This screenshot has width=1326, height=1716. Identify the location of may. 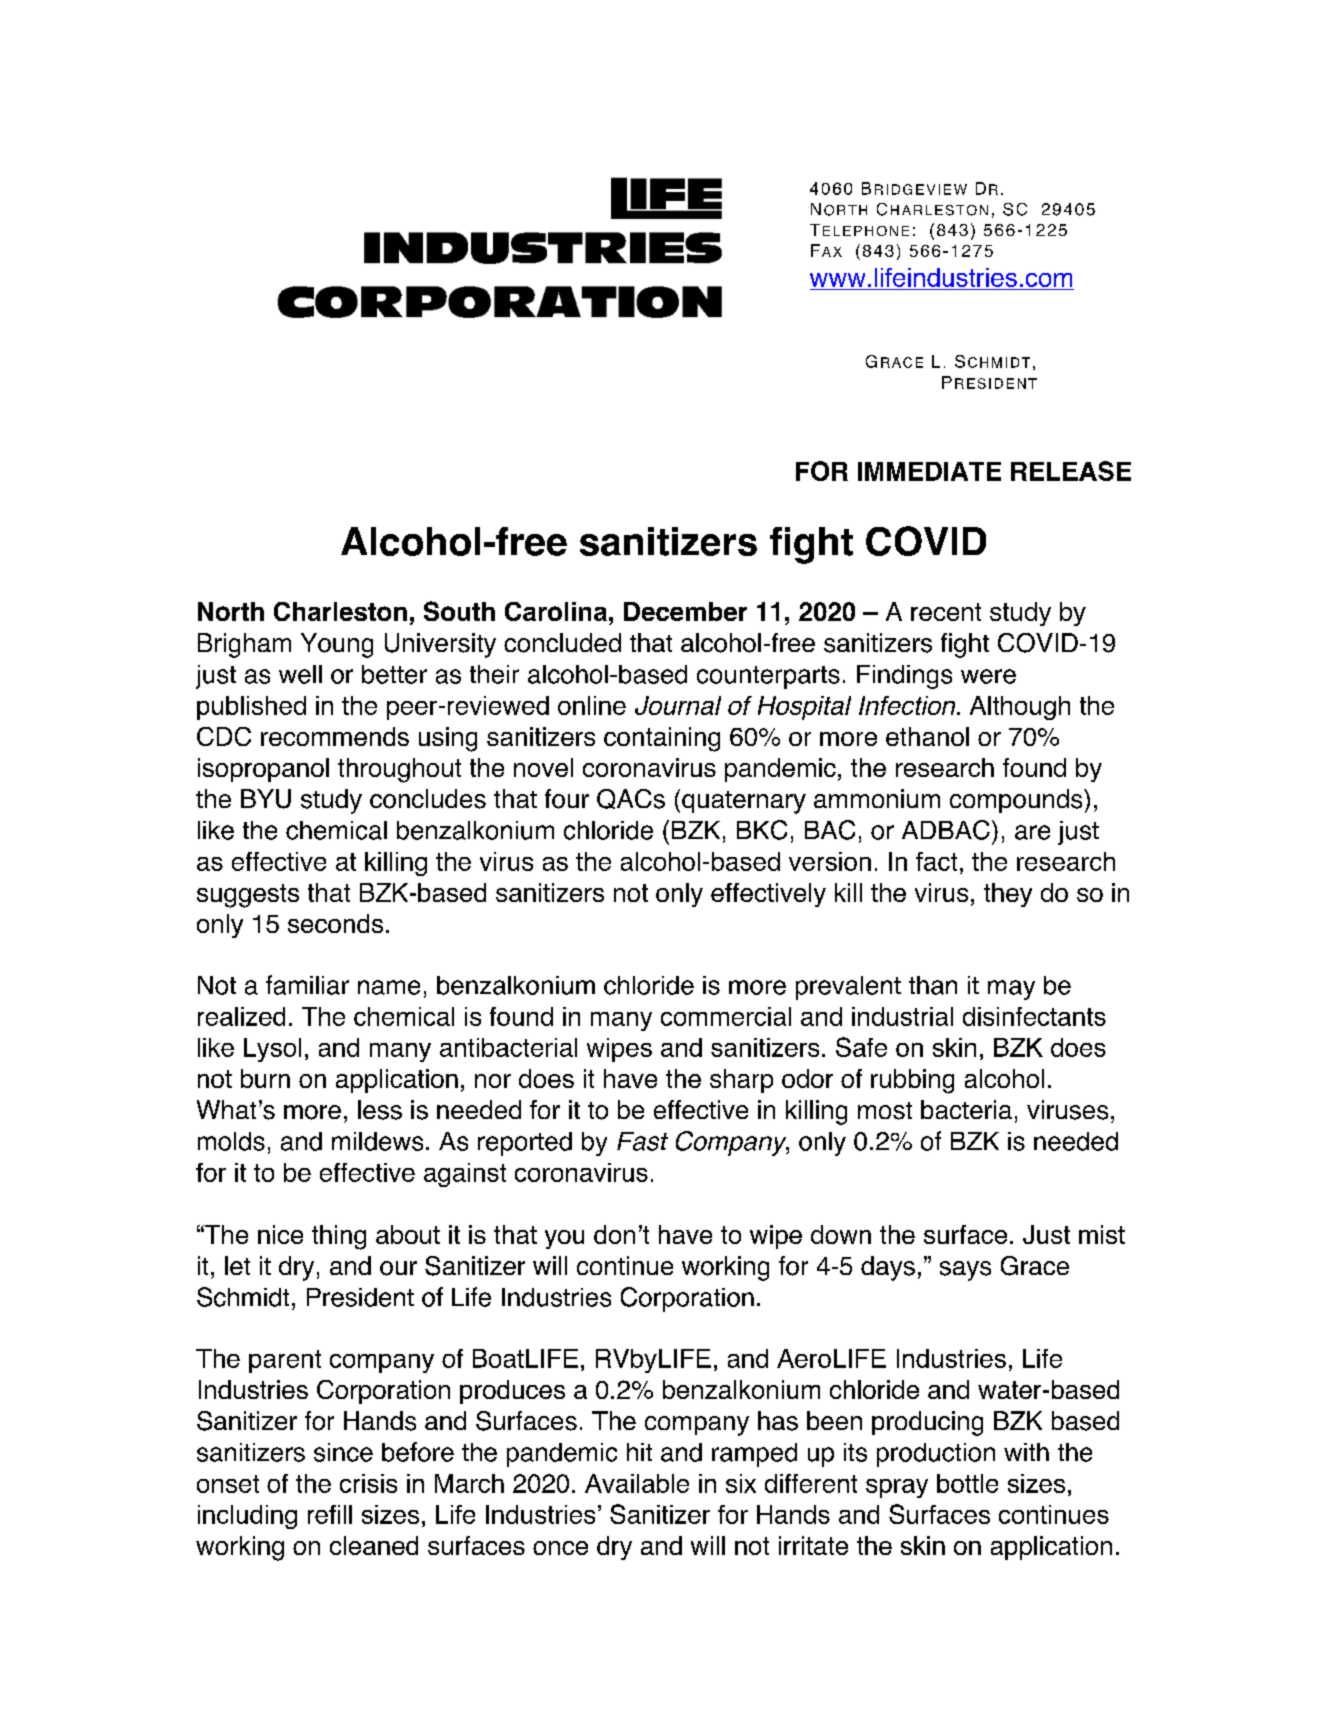
(1011, 990).
